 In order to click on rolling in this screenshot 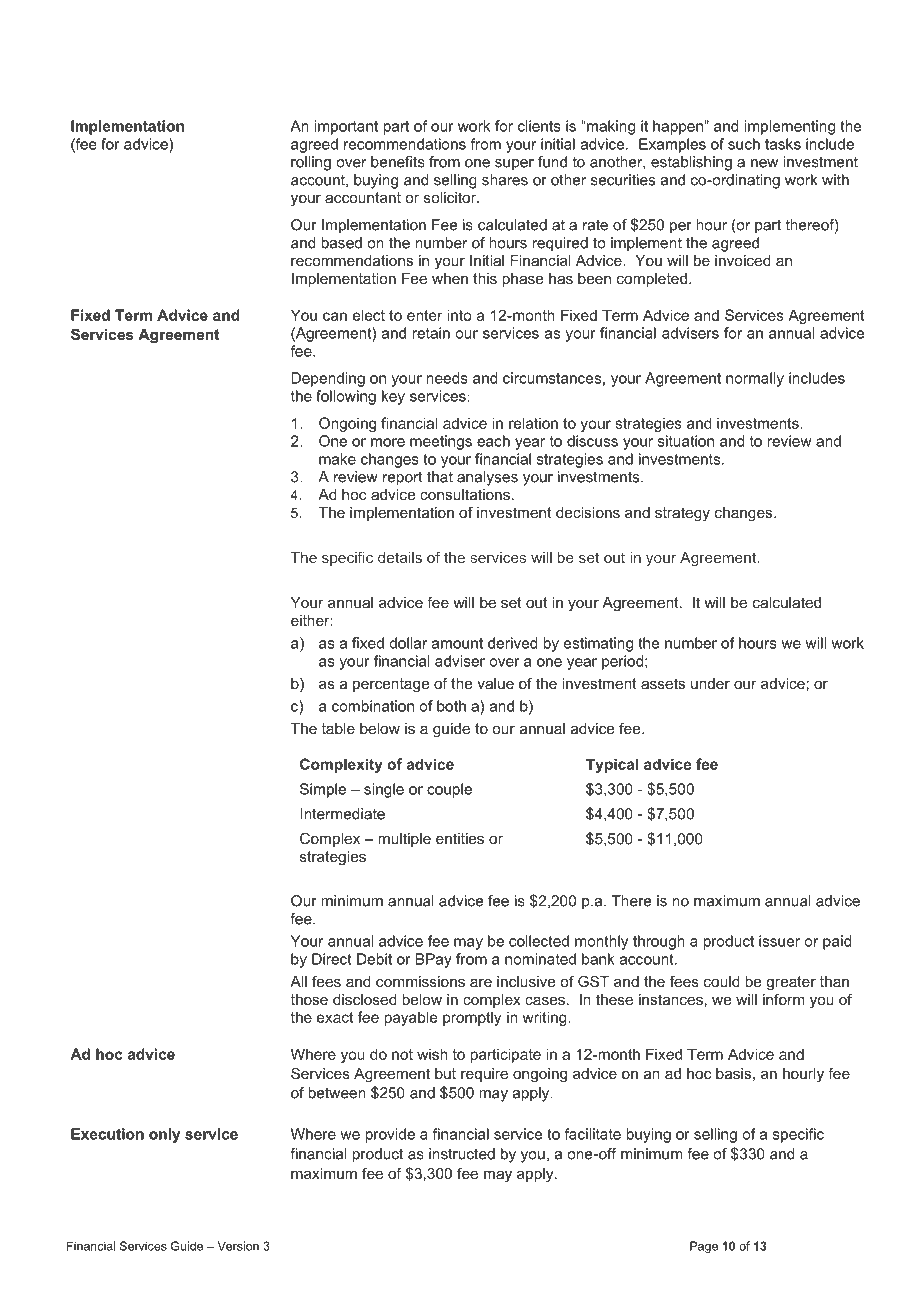, I will do `click(311, 163)`.
